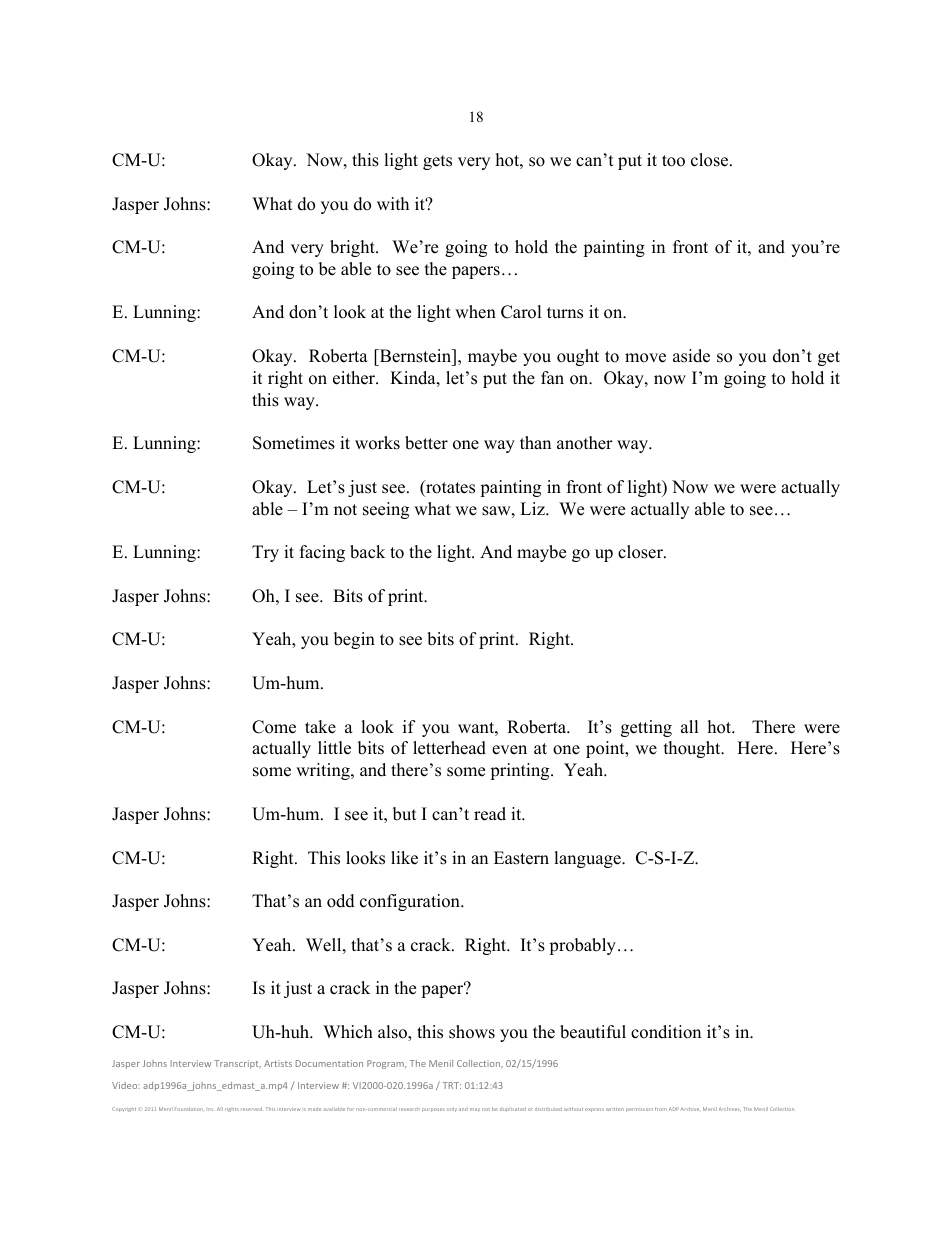  Describe the element at coordinates (509, 750) in the image. I see `even` at that location.
